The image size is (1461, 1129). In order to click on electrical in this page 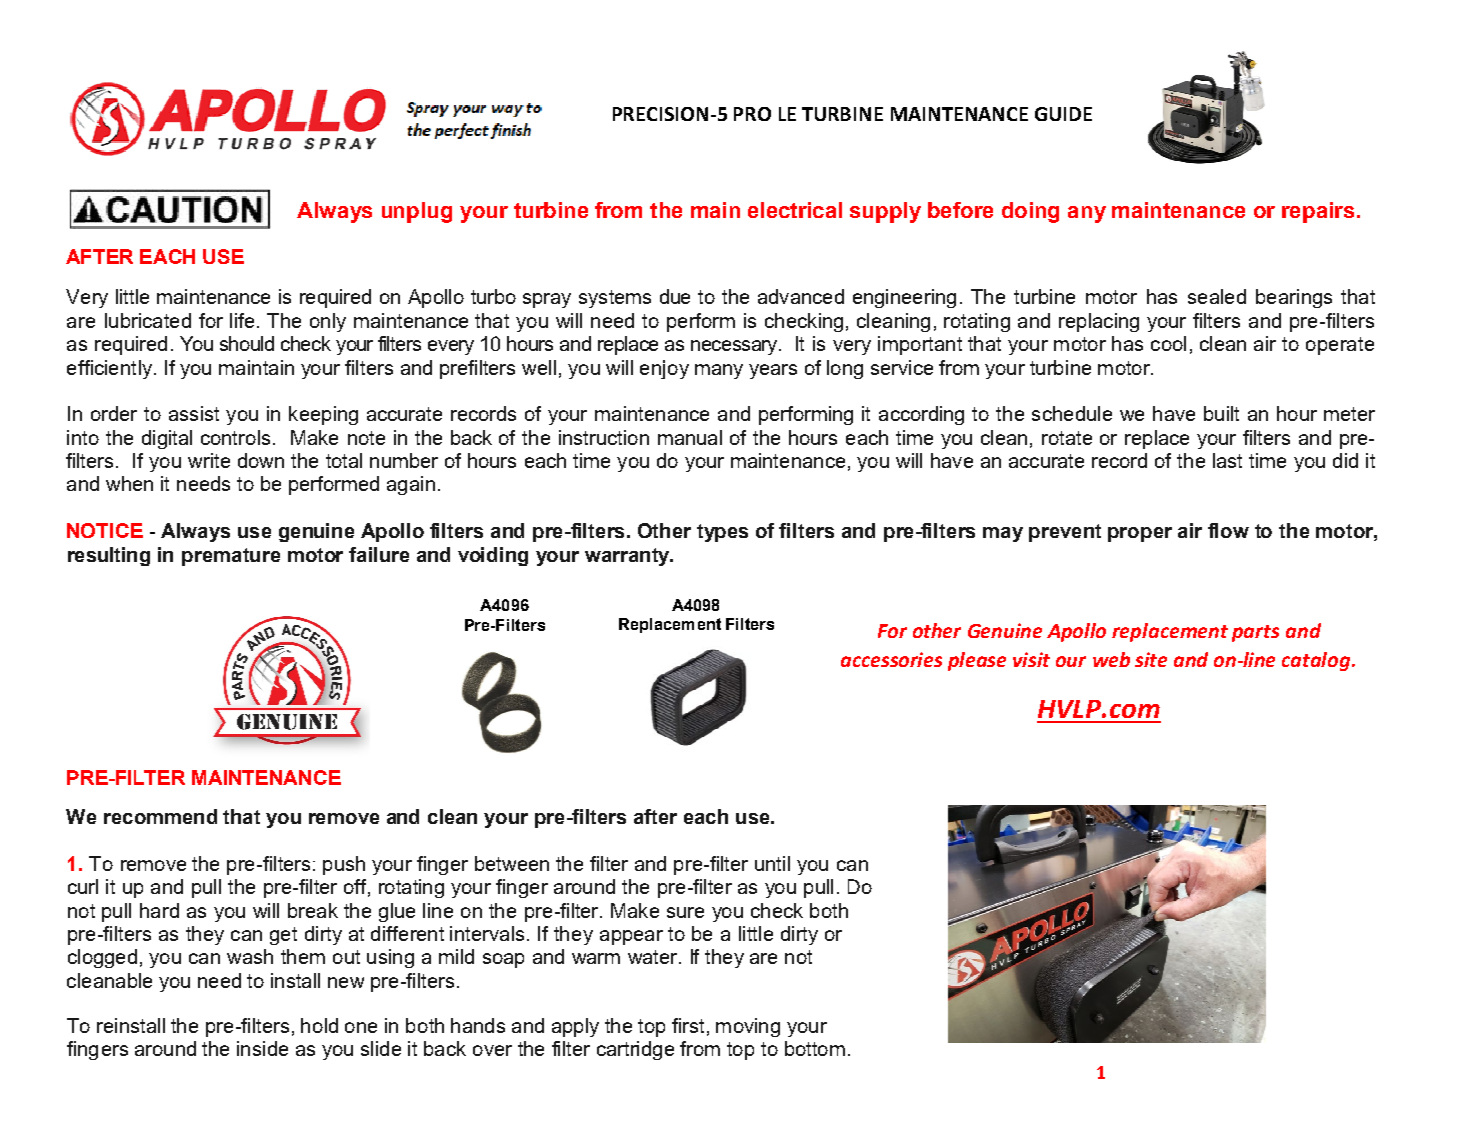, I will do `click(795, 210)`.
